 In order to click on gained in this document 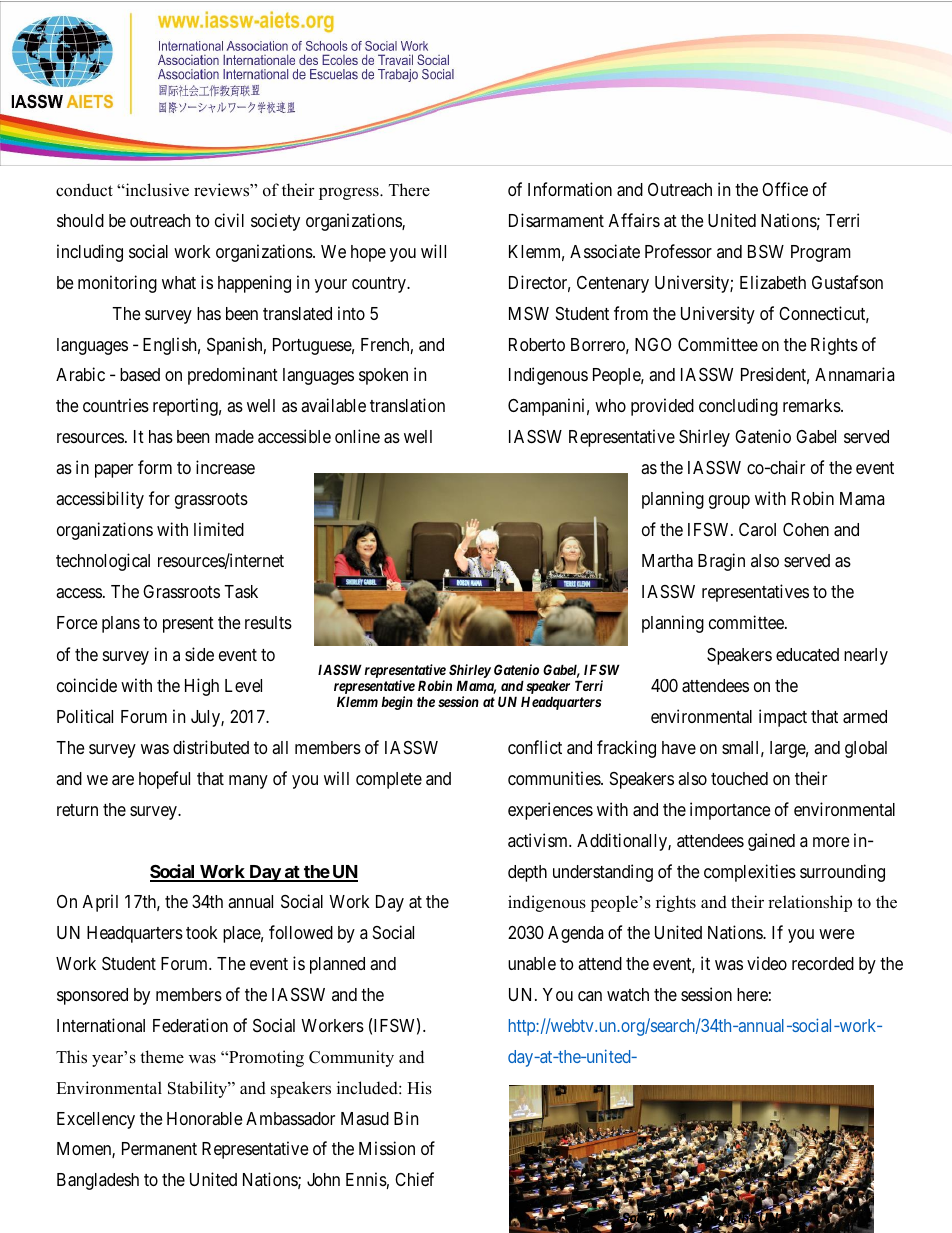, I will do `click(771, 842)`.
